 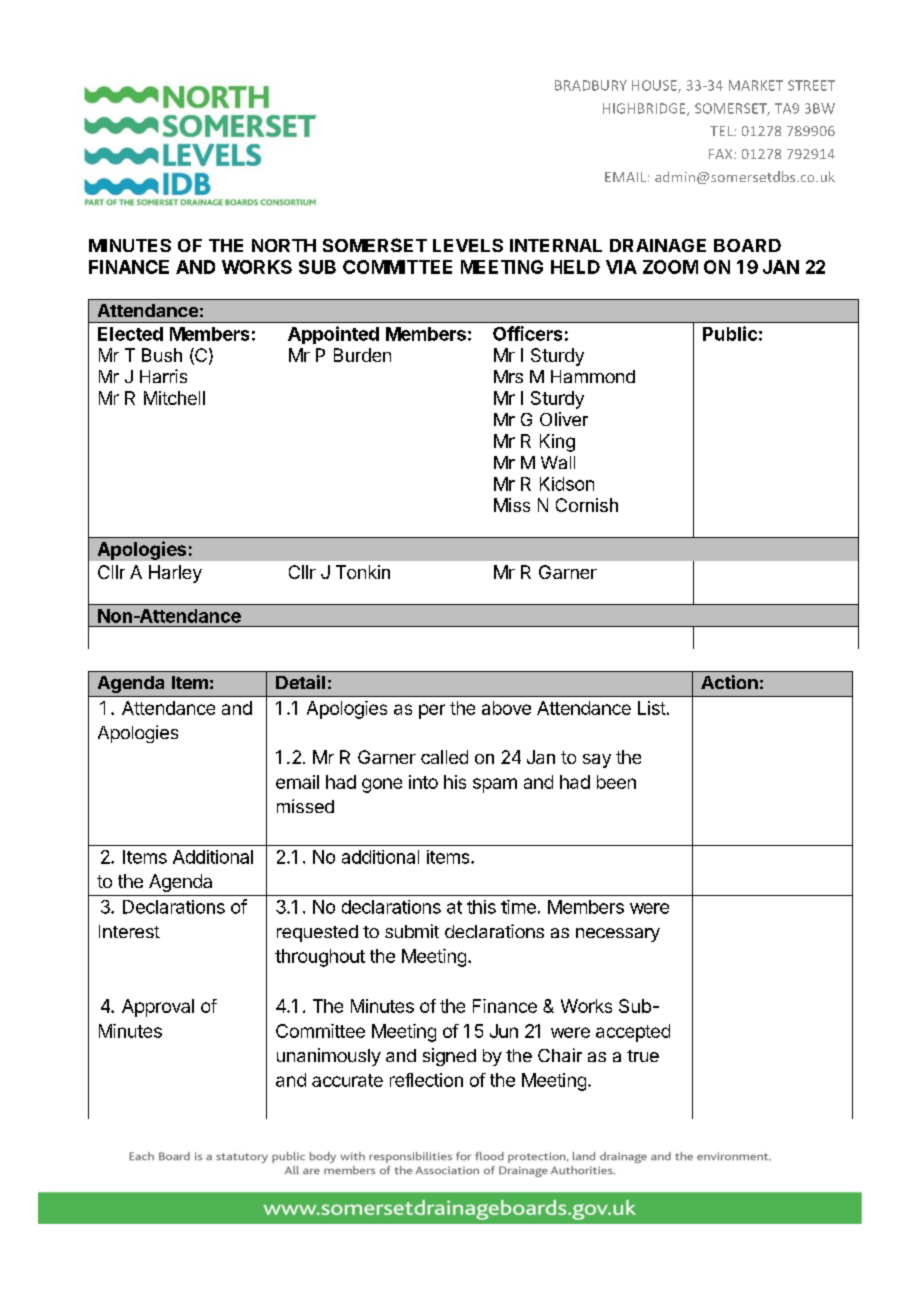 I want to click on BRADBURY, so click(x=591, y=85).
